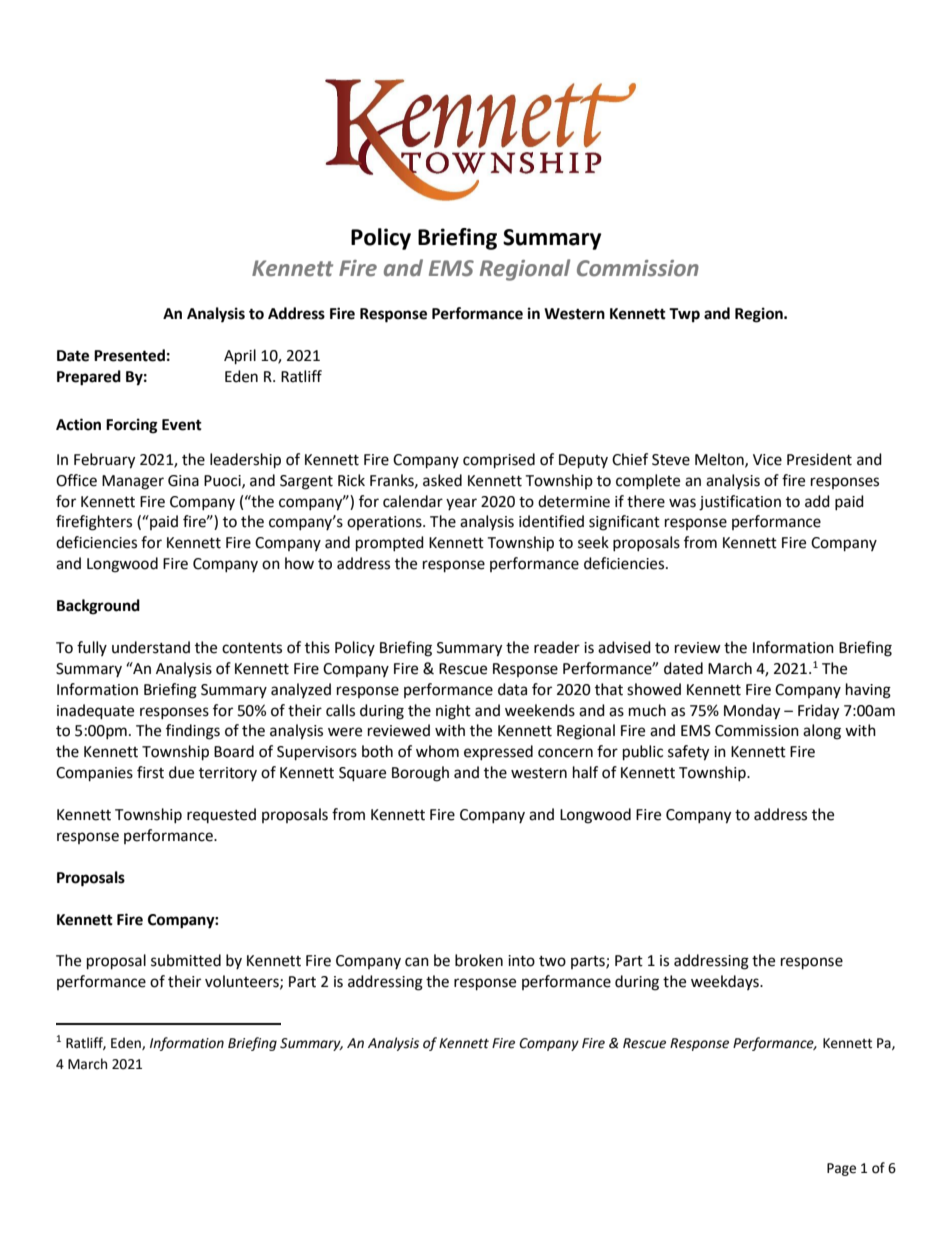  Describe the element at coordinates (479, 960) in the document. I see `broken` at that location.
